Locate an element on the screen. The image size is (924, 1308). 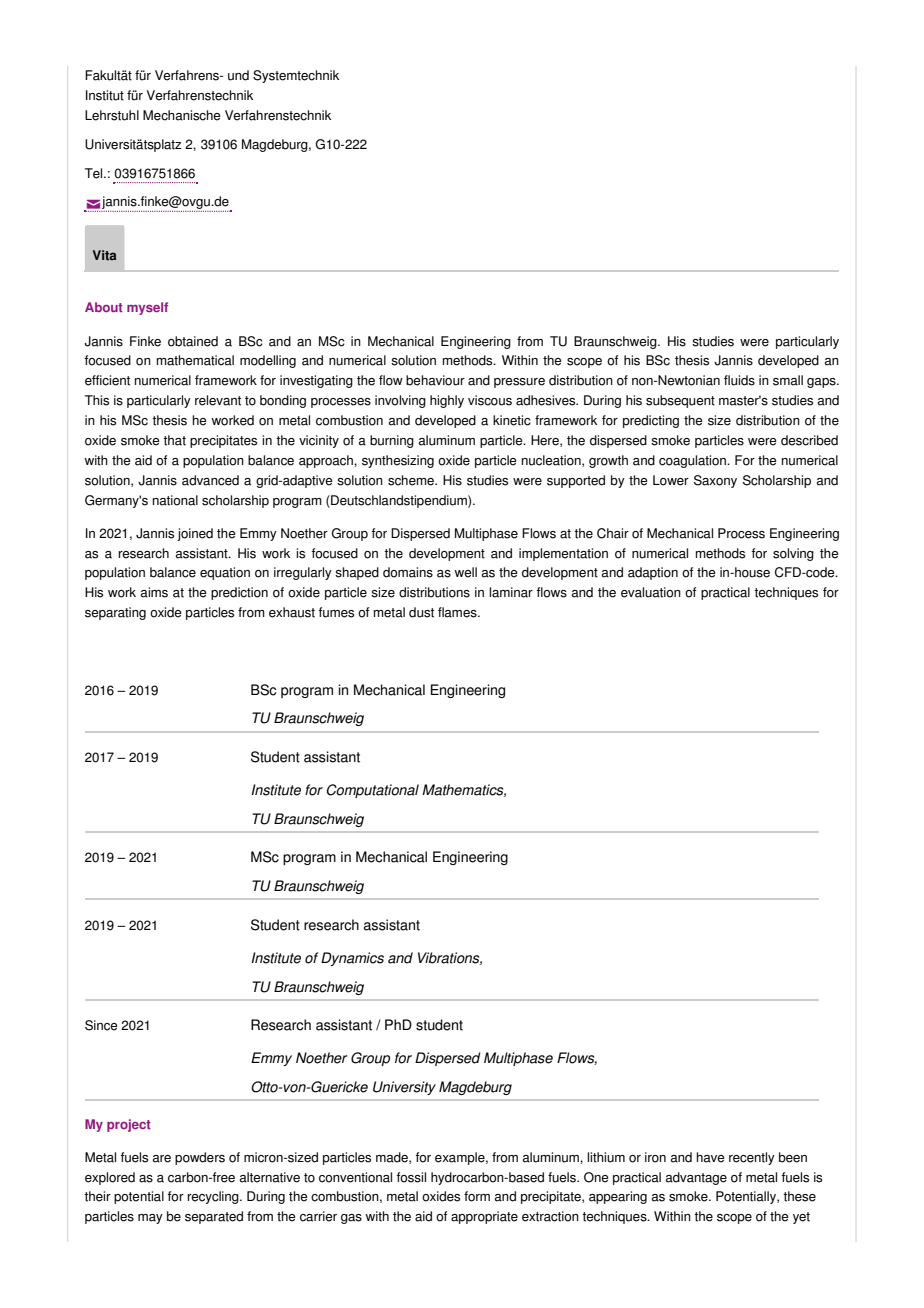
relevant is located at coordinates (218, 400).
